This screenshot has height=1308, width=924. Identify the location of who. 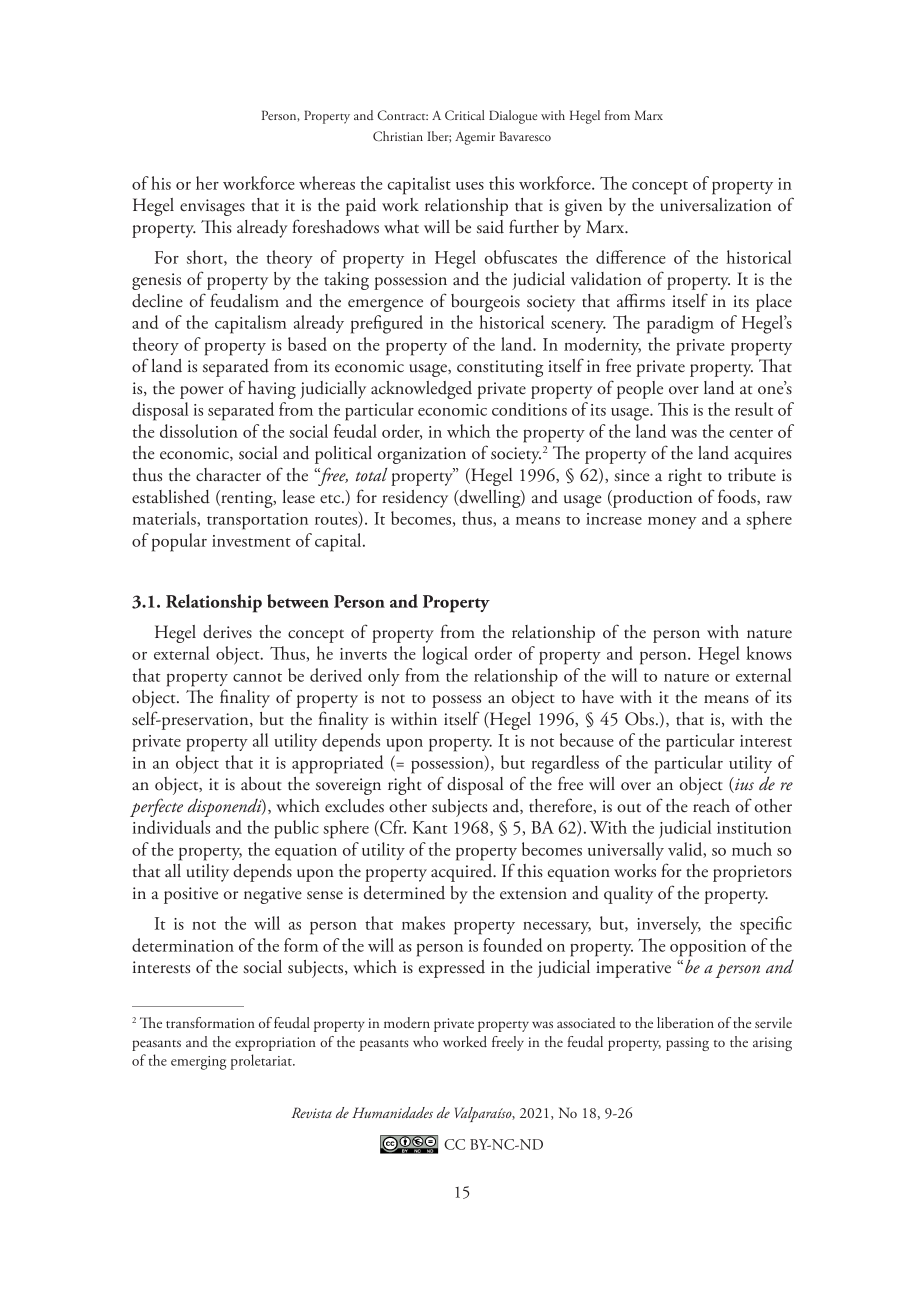
(425, 1041).
